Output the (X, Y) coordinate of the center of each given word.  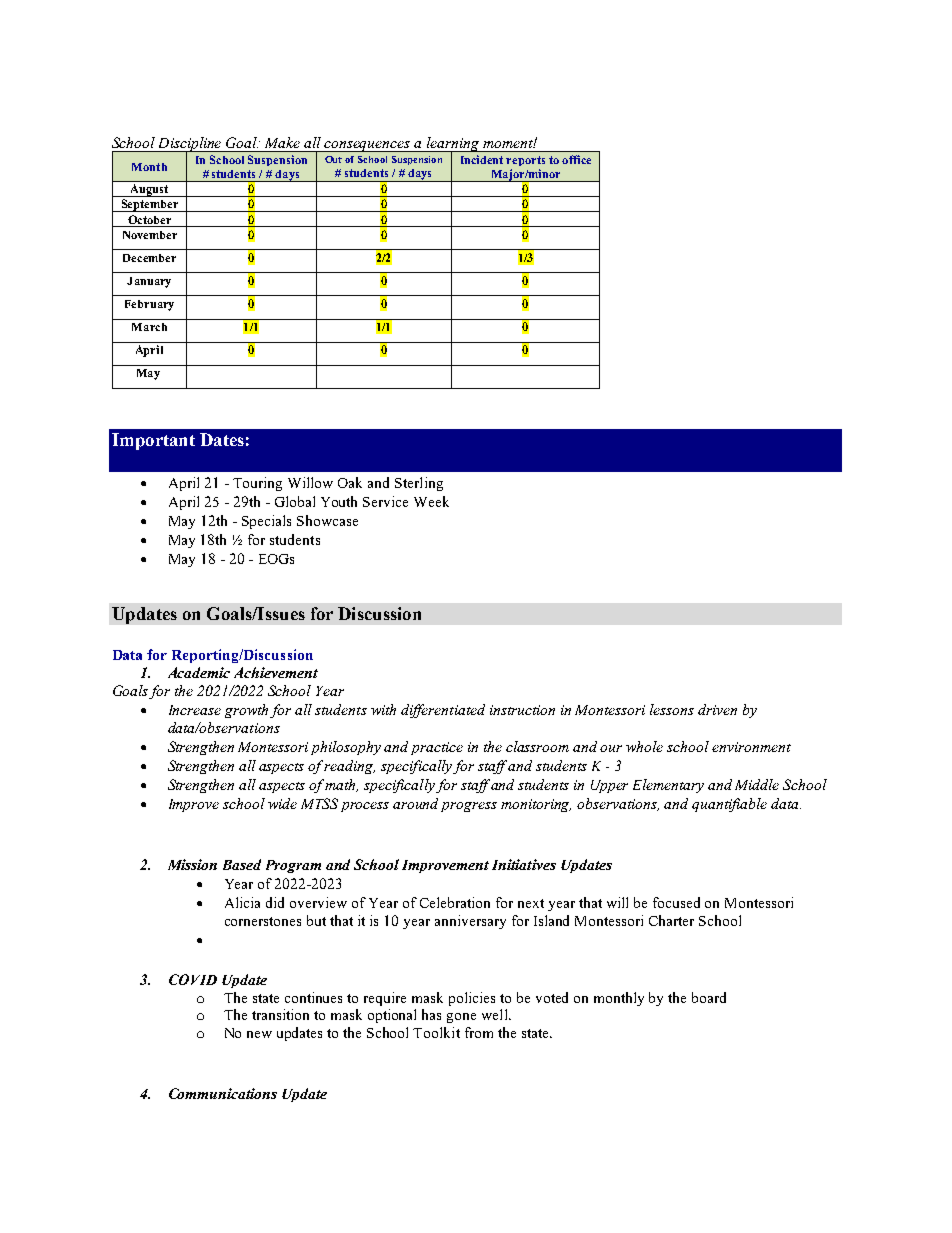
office (576, 159)
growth (246, 711)
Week (431, 501)
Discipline (190, 145)
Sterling (419, 484)
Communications (223, 1093)
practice (437, 748)
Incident (482, 159)
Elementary (668, 786)
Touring (257, 484)
